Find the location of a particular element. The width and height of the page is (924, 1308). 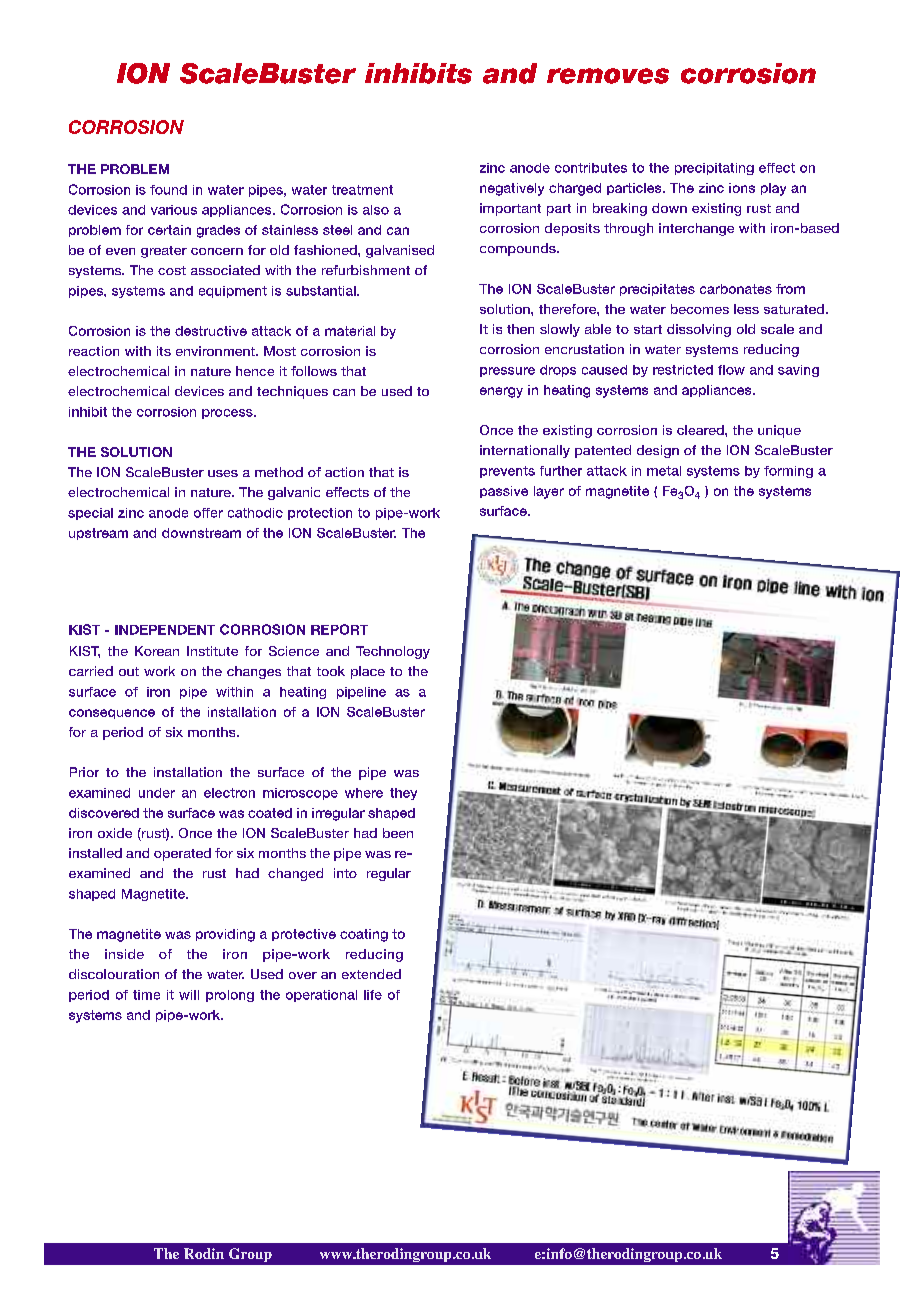

found is located at coordinates (168, 190).
